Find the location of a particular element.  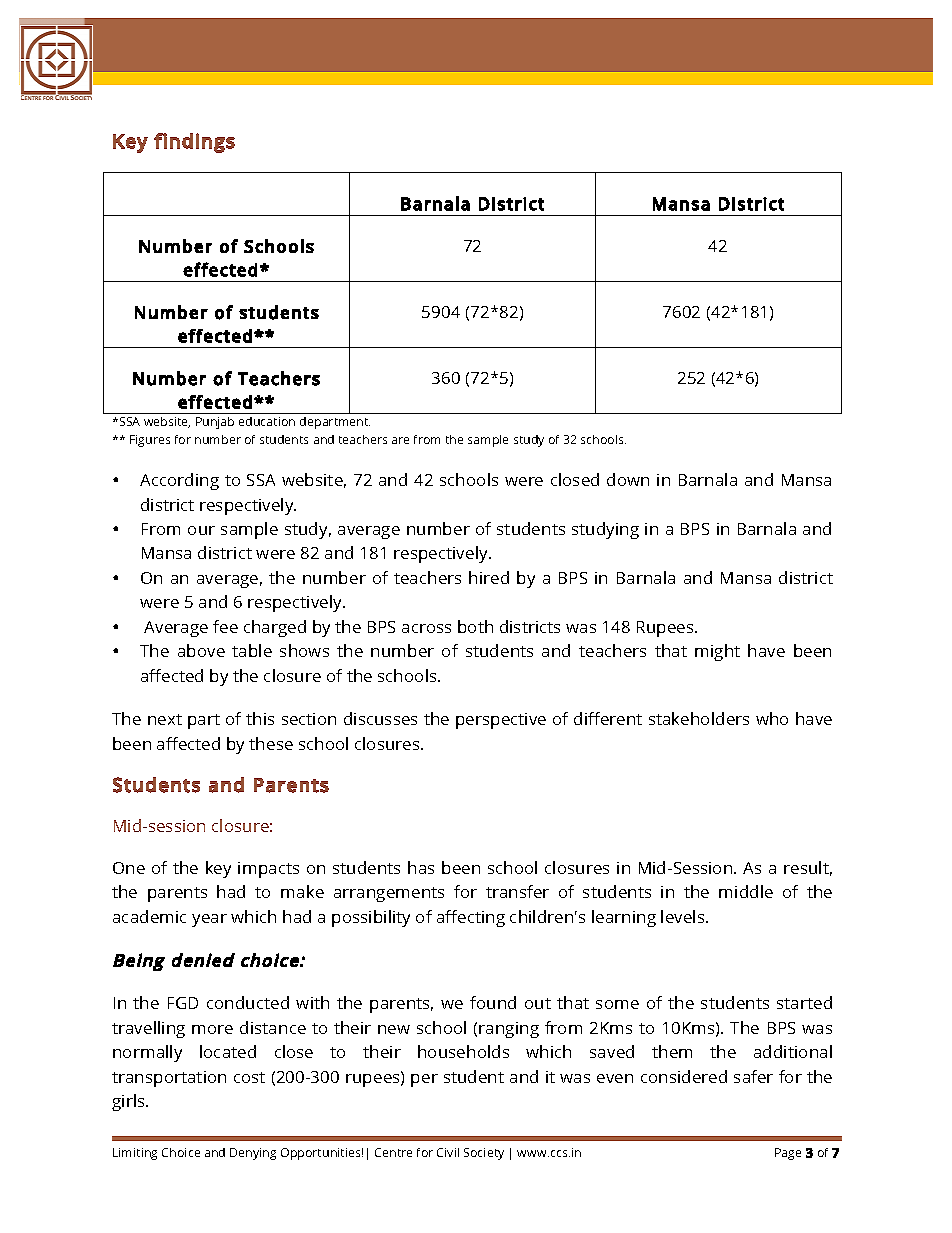

down is located at coordinates (628, 479).
